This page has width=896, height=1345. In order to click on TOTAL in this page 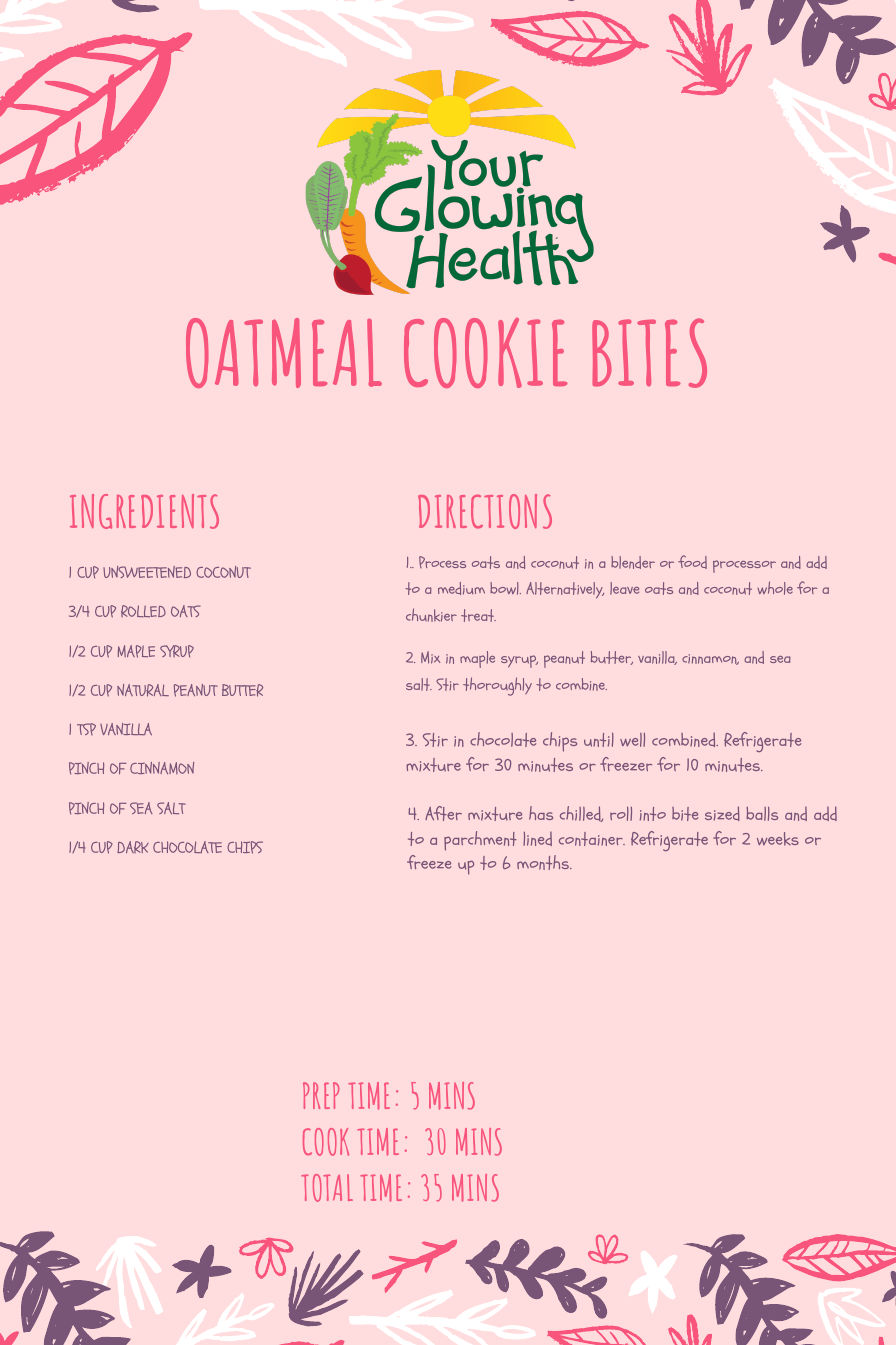, I will do `click(327, 1188)`.
